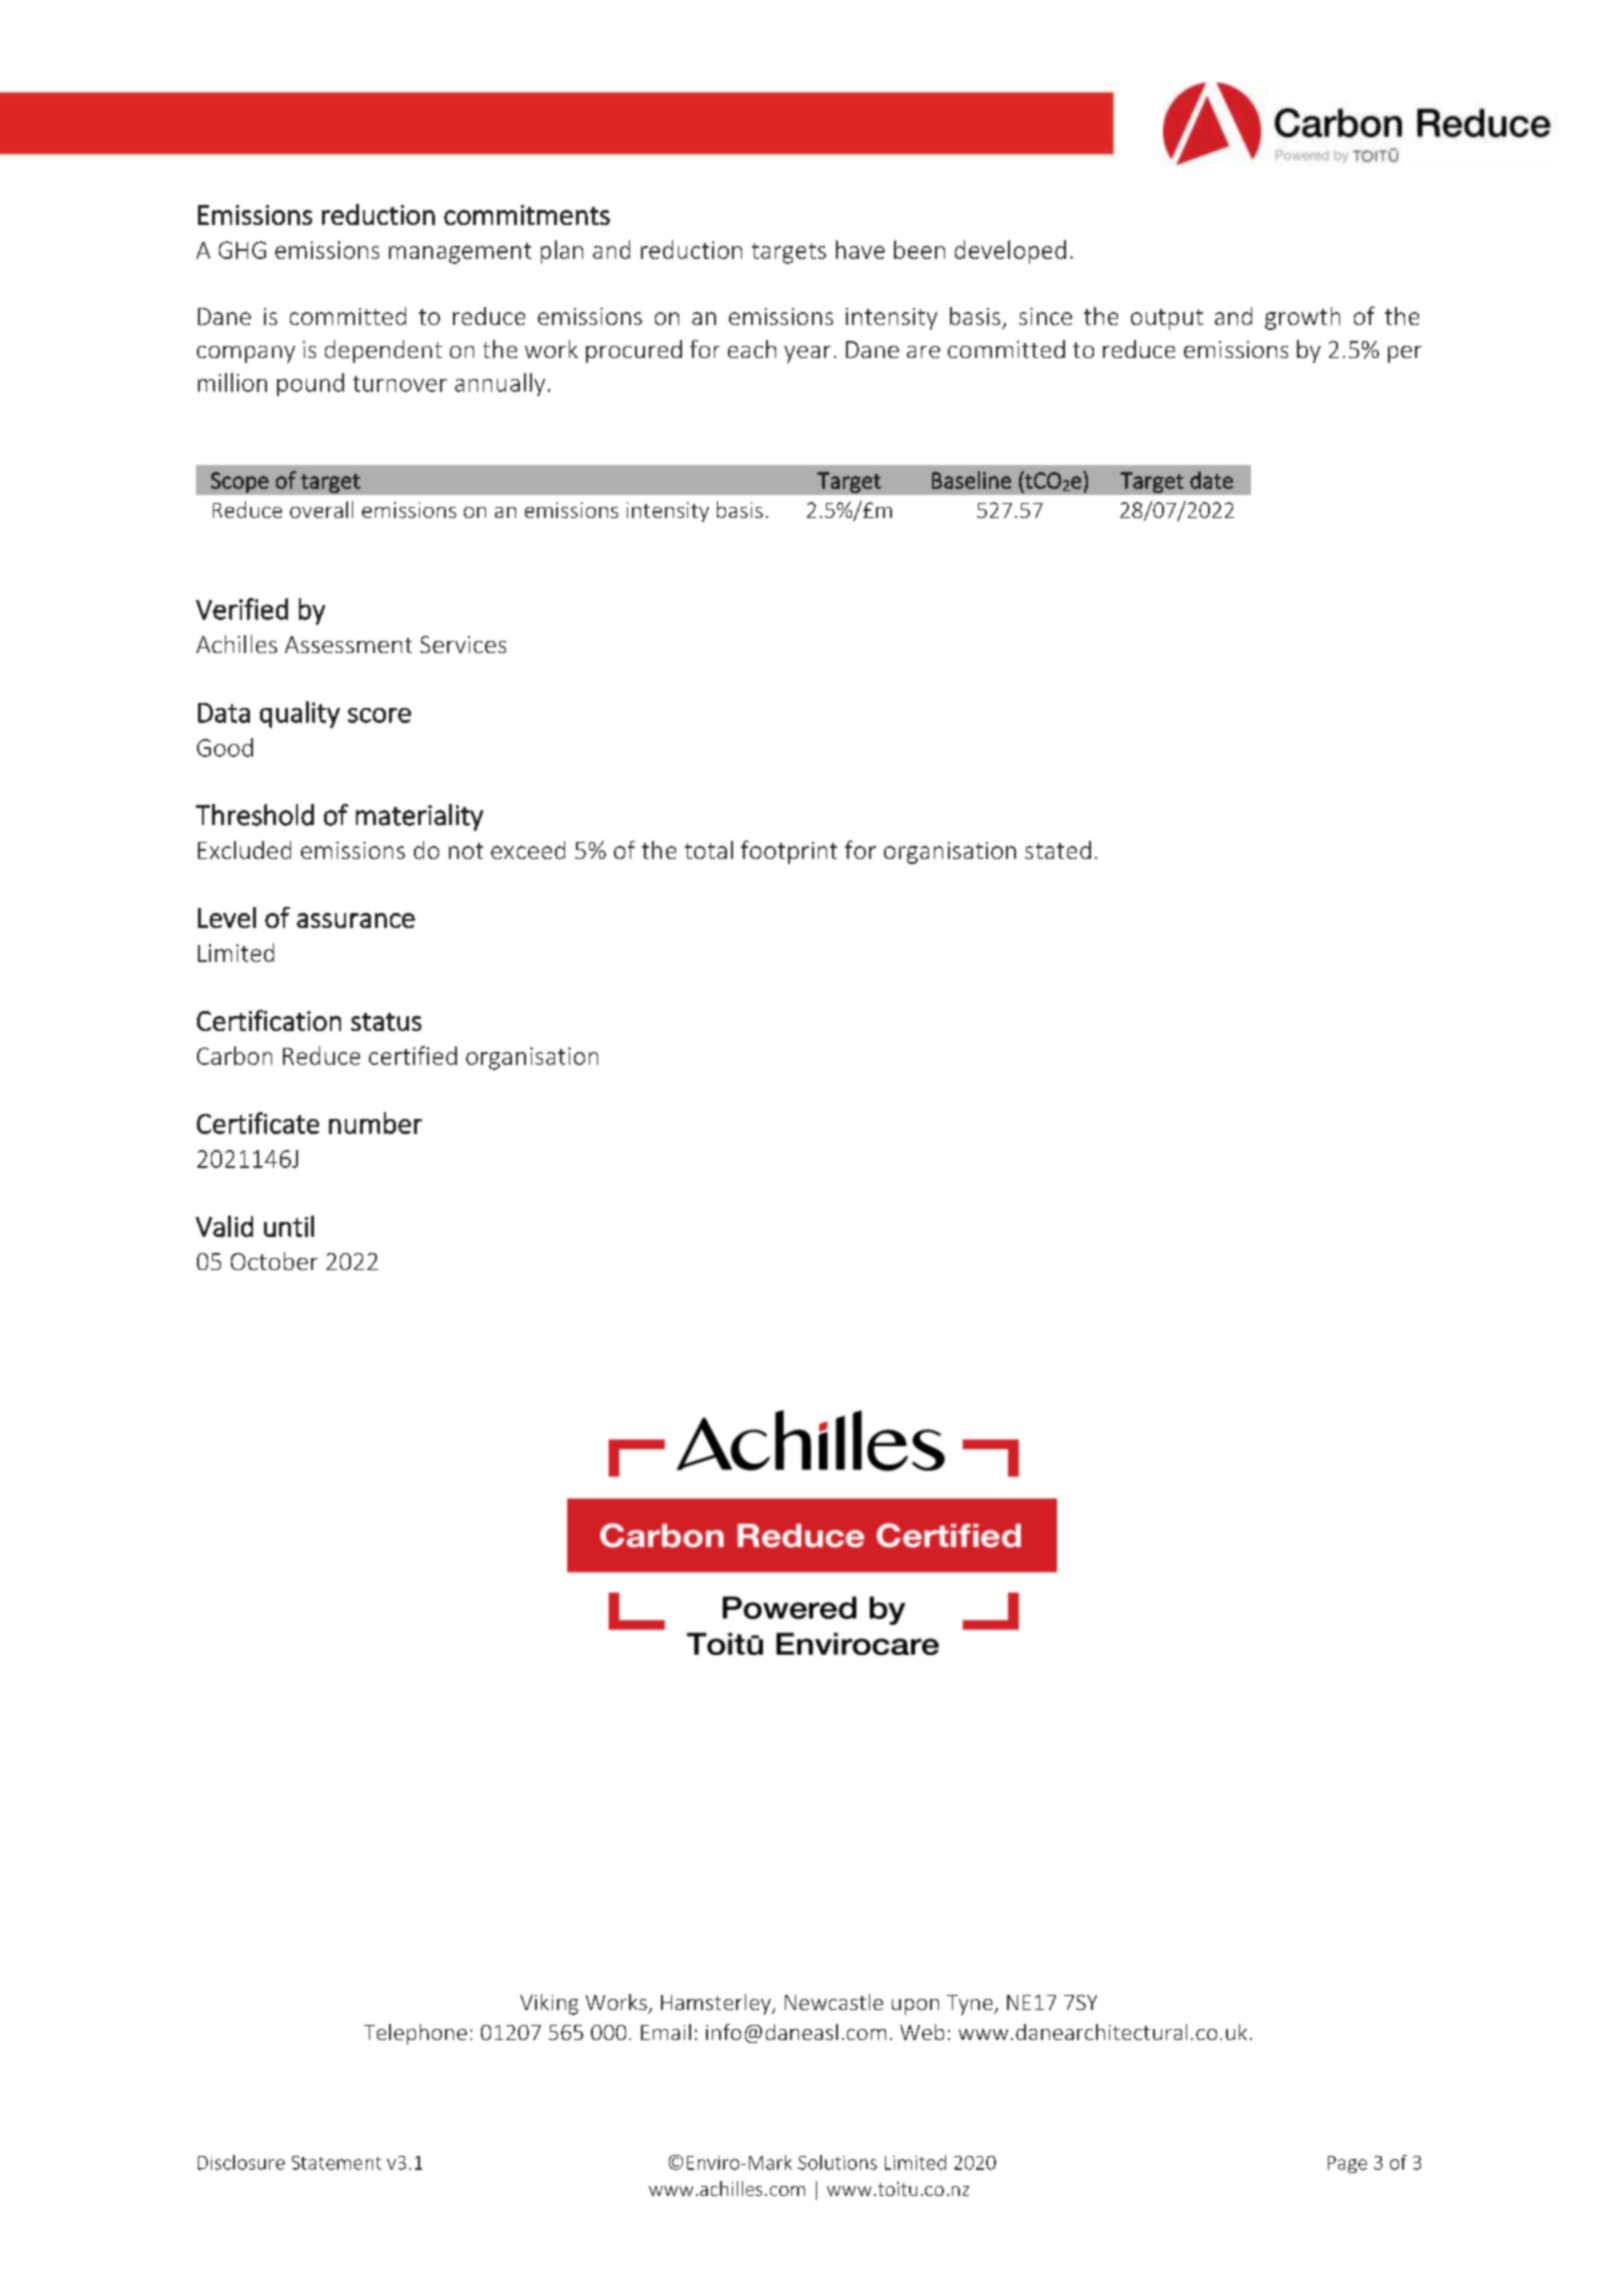  Describe the element at coordinates (1347, 2164) in the image. I see `Page` at that location.
